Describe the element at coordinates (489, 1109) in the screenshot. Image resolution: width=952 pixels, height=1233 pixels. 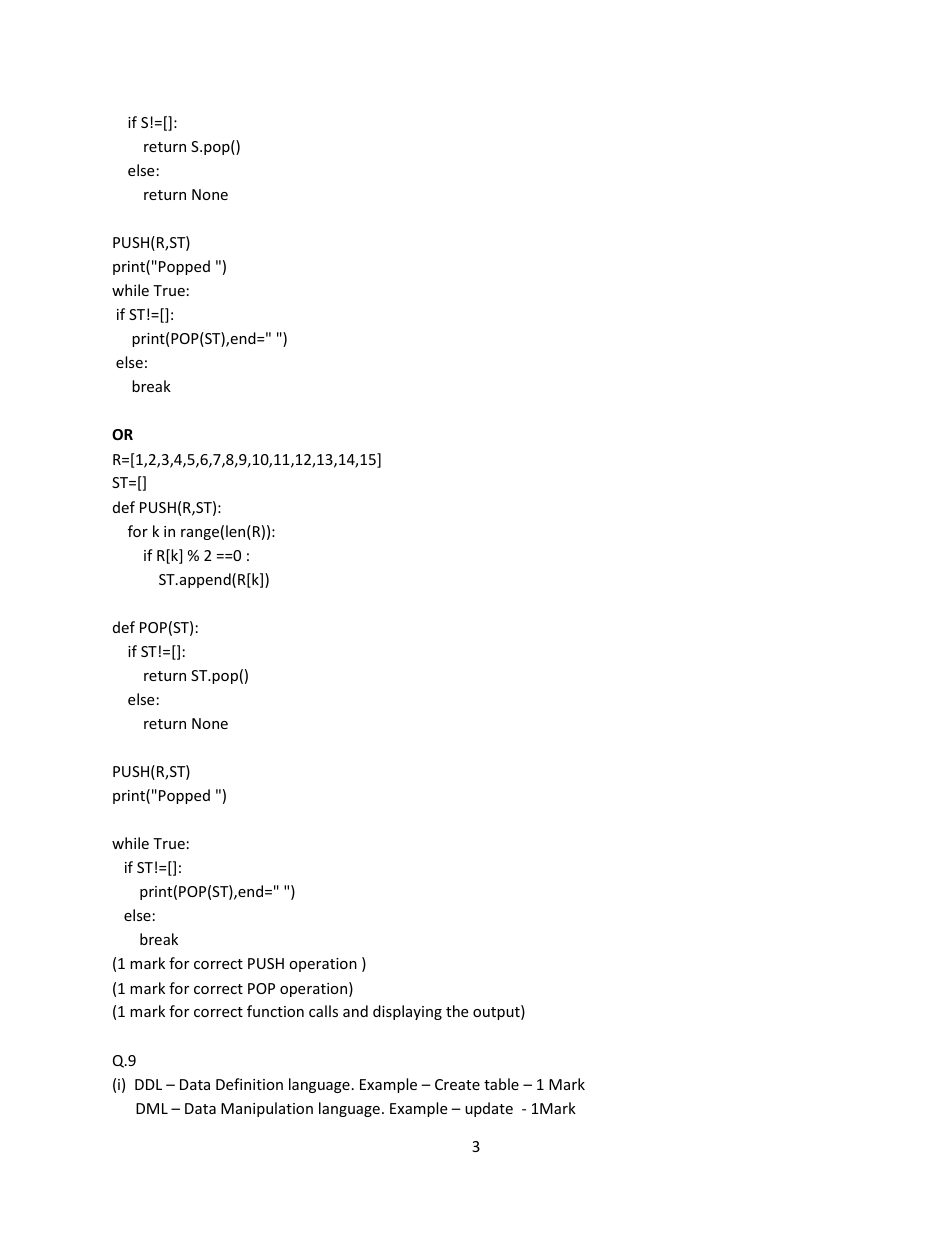
I see `update` at that location.
